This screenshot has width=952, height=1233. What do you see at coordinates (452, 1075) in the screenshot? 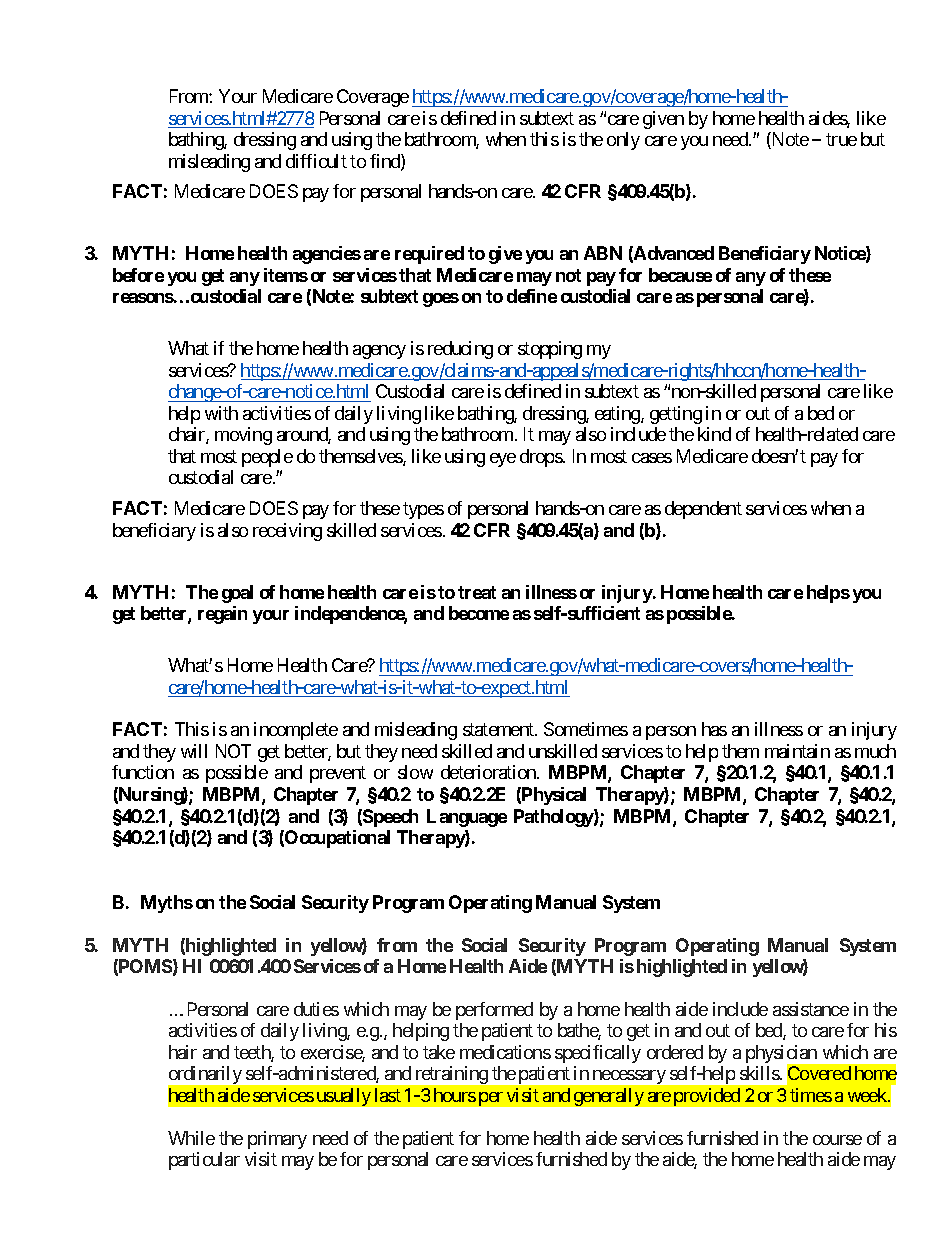
I see `retraining` at bounding box center [452, 1075].
